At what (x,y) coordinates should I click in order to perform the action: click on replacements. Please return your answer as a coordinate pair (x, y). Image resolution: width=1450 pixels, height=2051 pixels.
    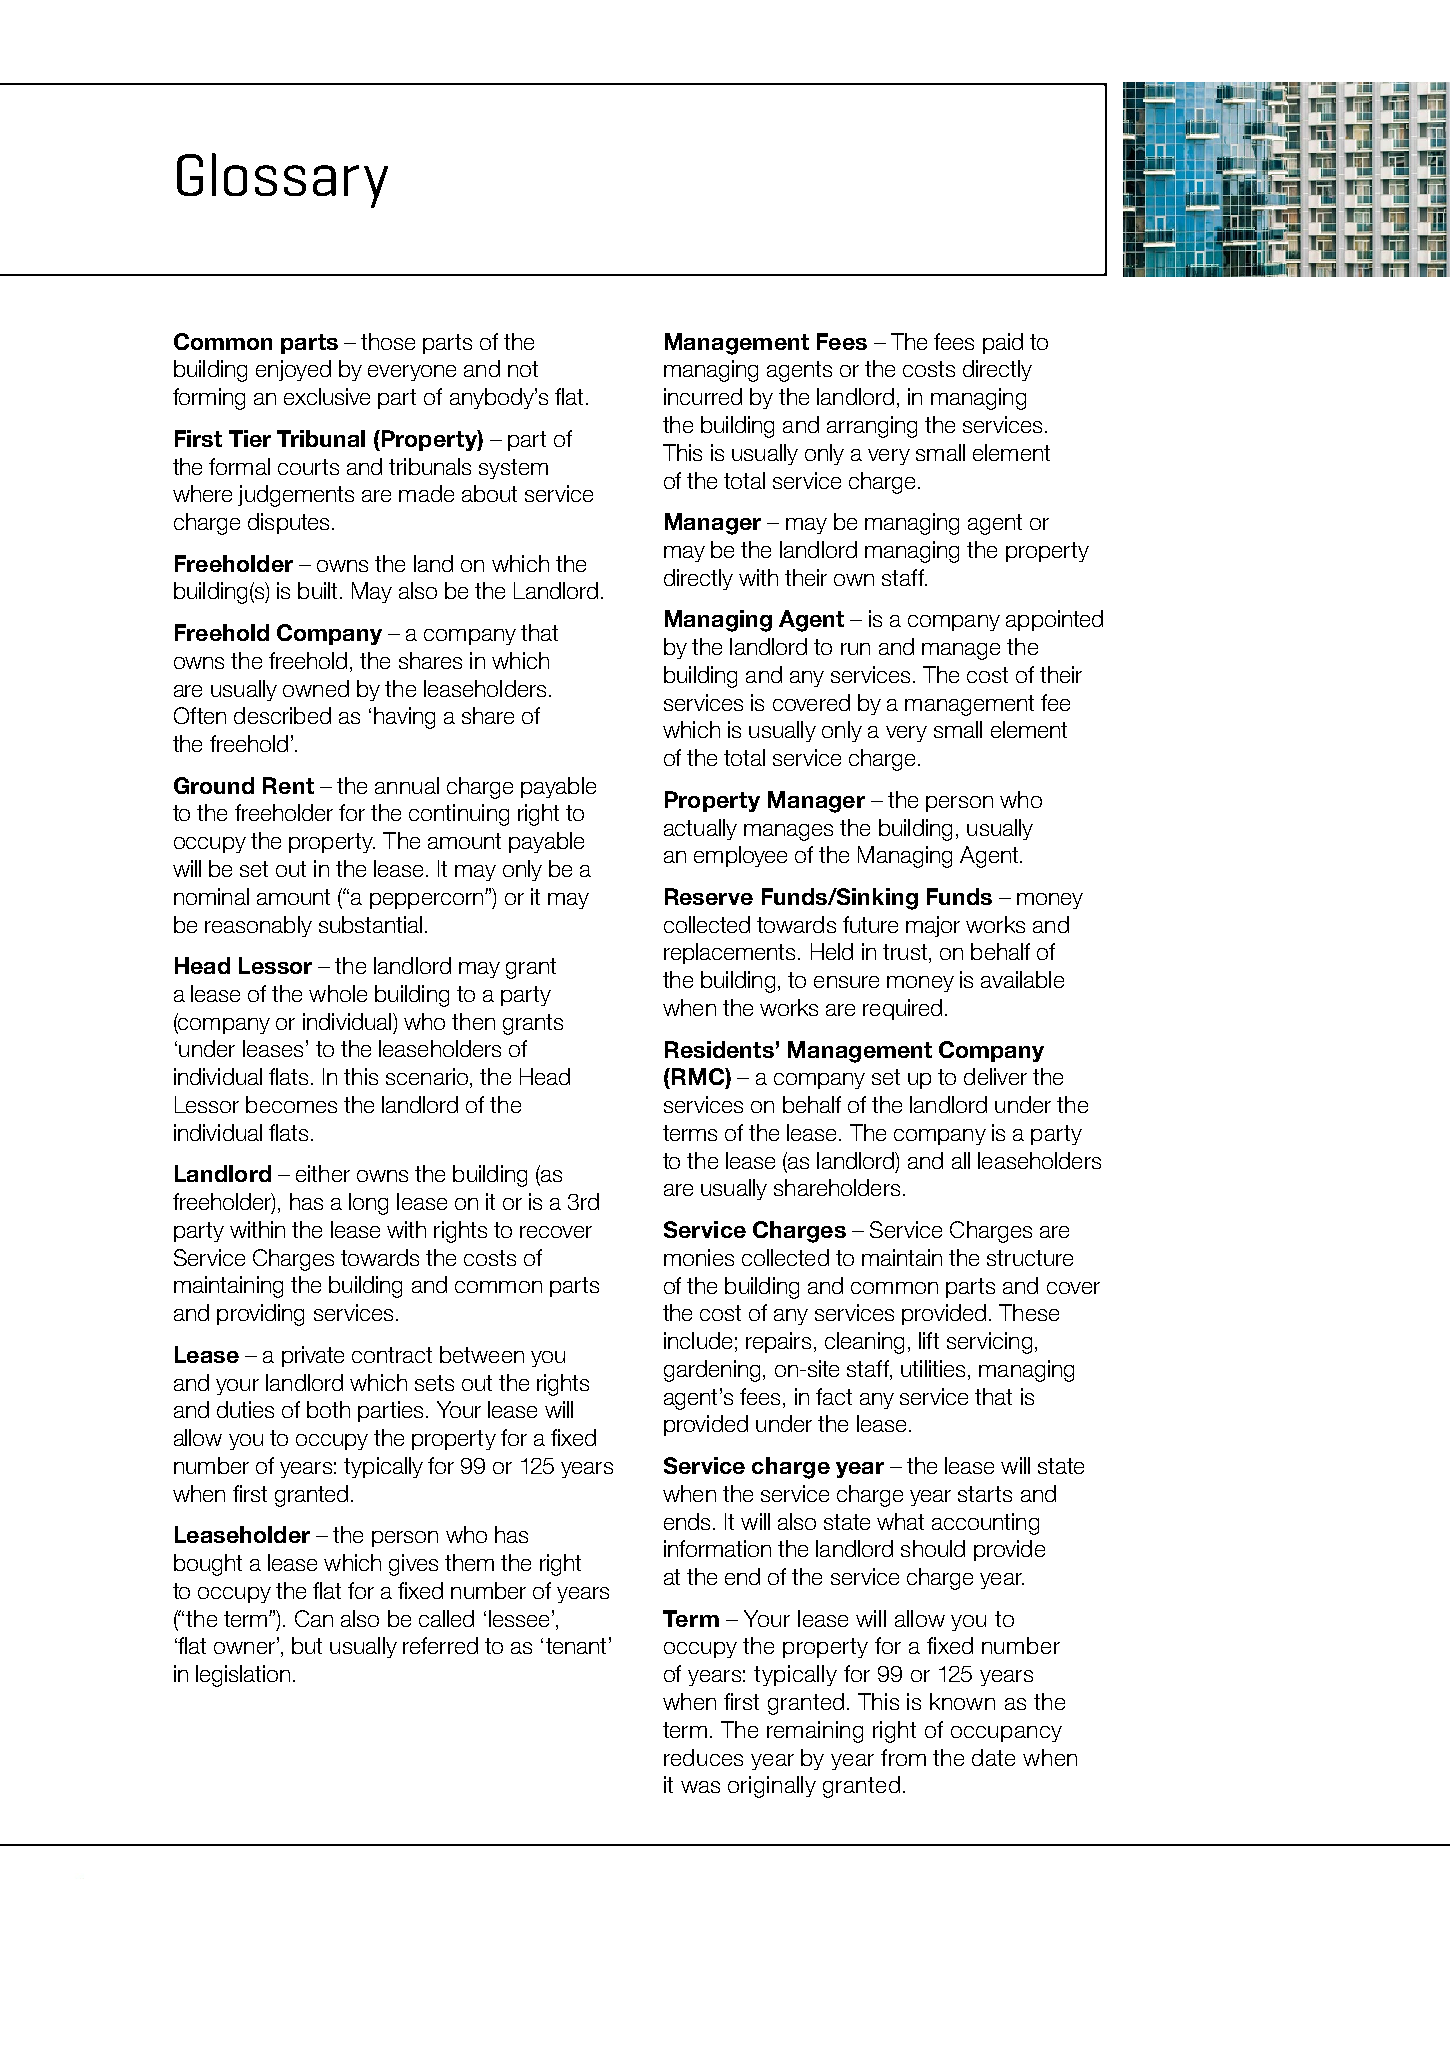
    Looking at the image, I should click on (731, 953).
